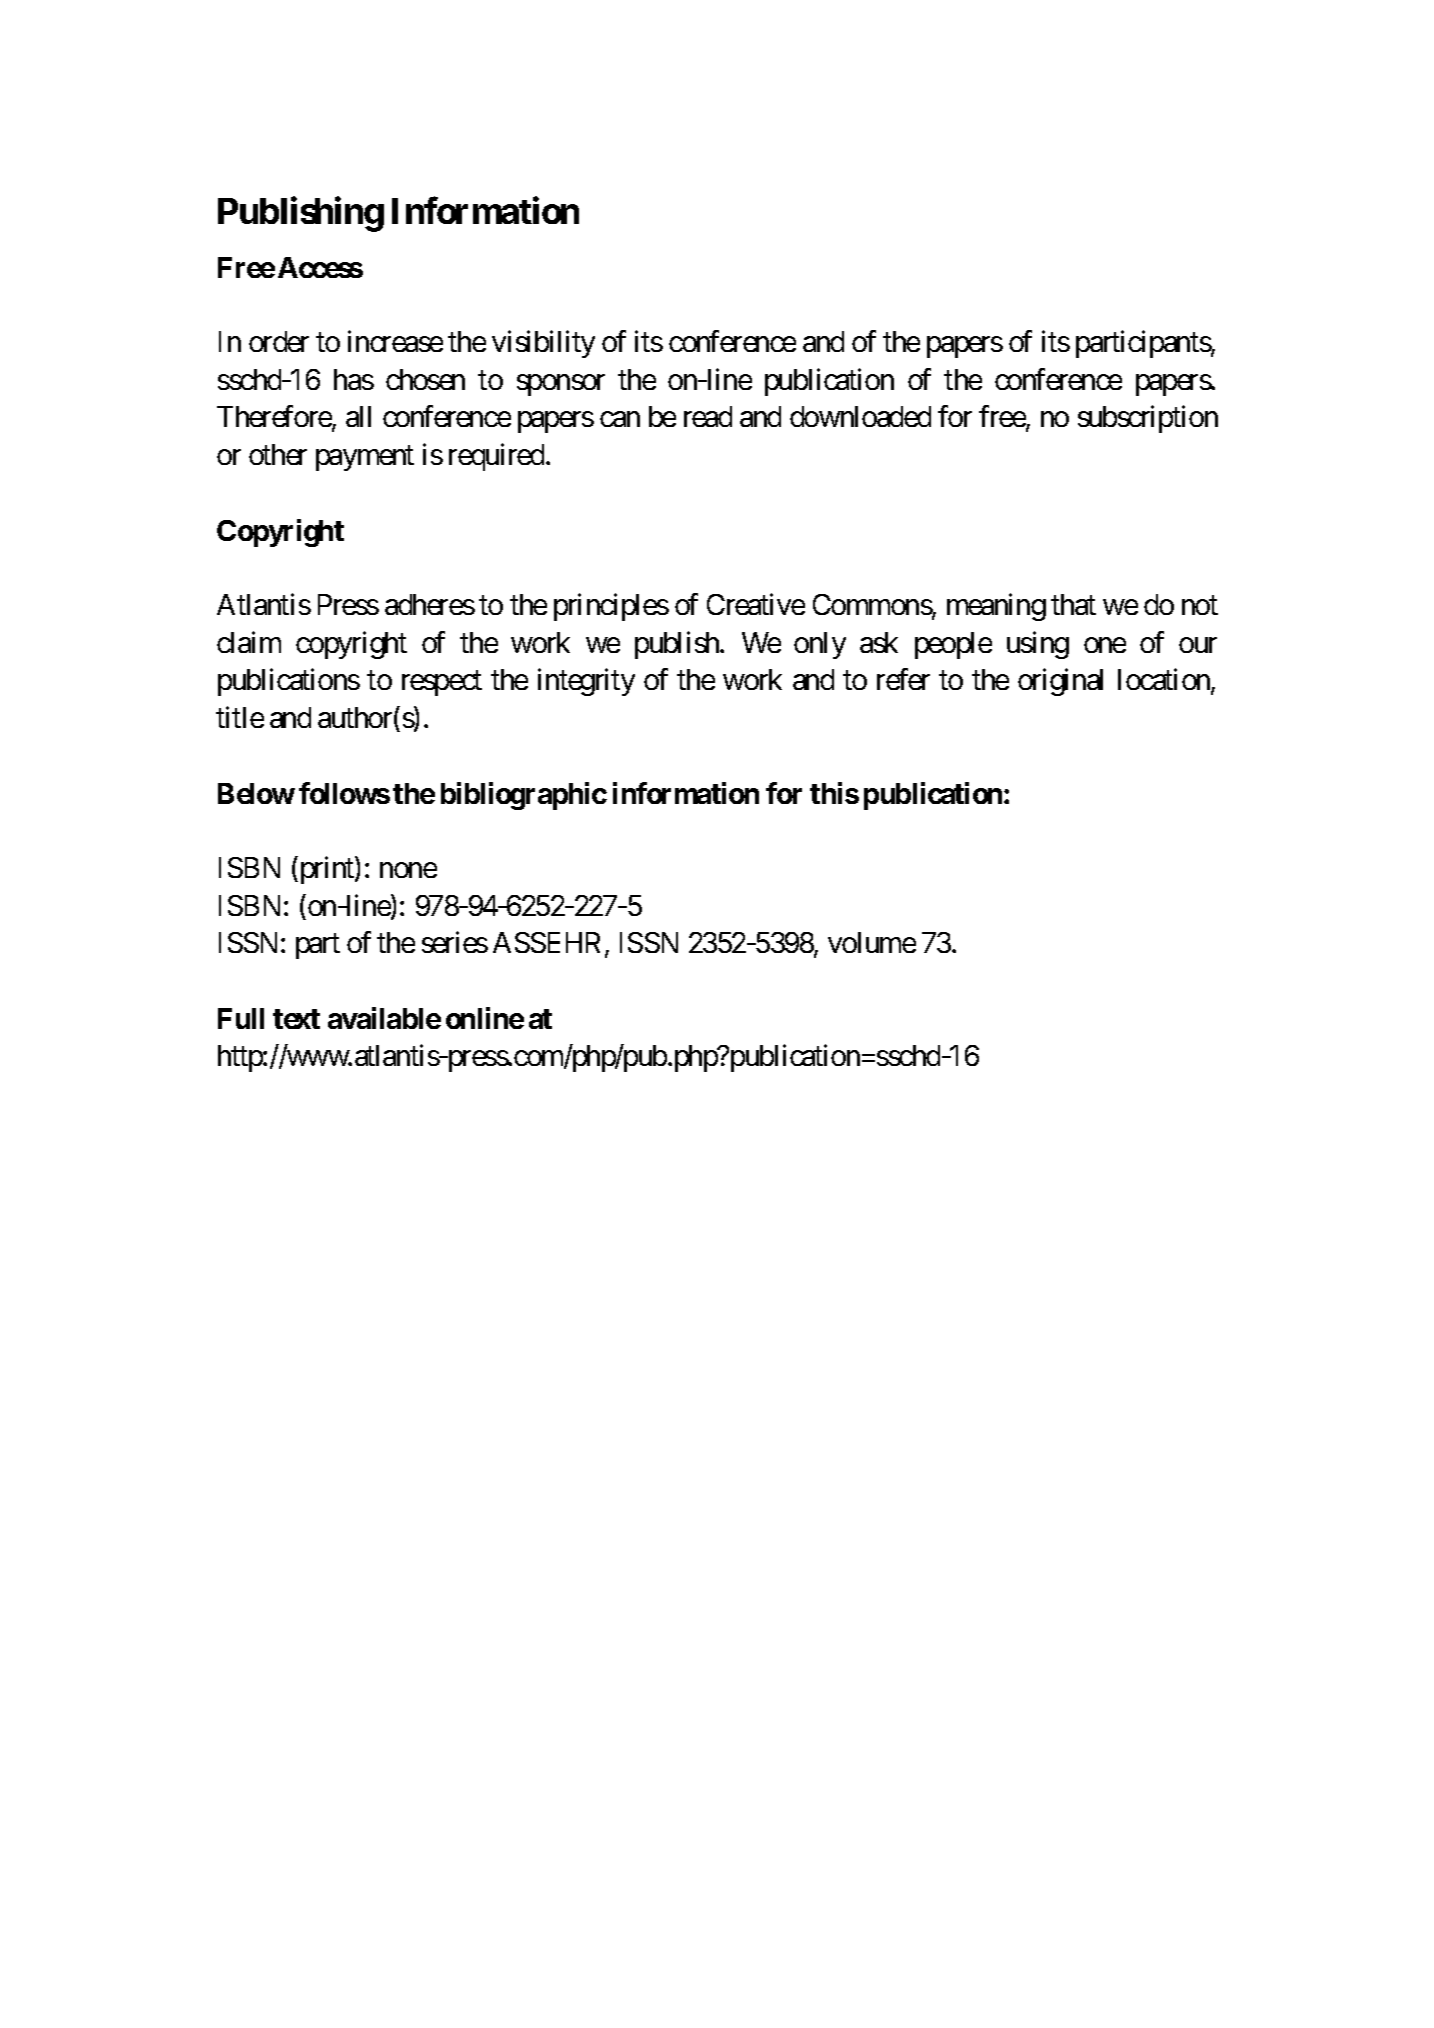  Describe the element at coordinates (524, 796) in the screenshot. I see `bibliographic` at that location.
